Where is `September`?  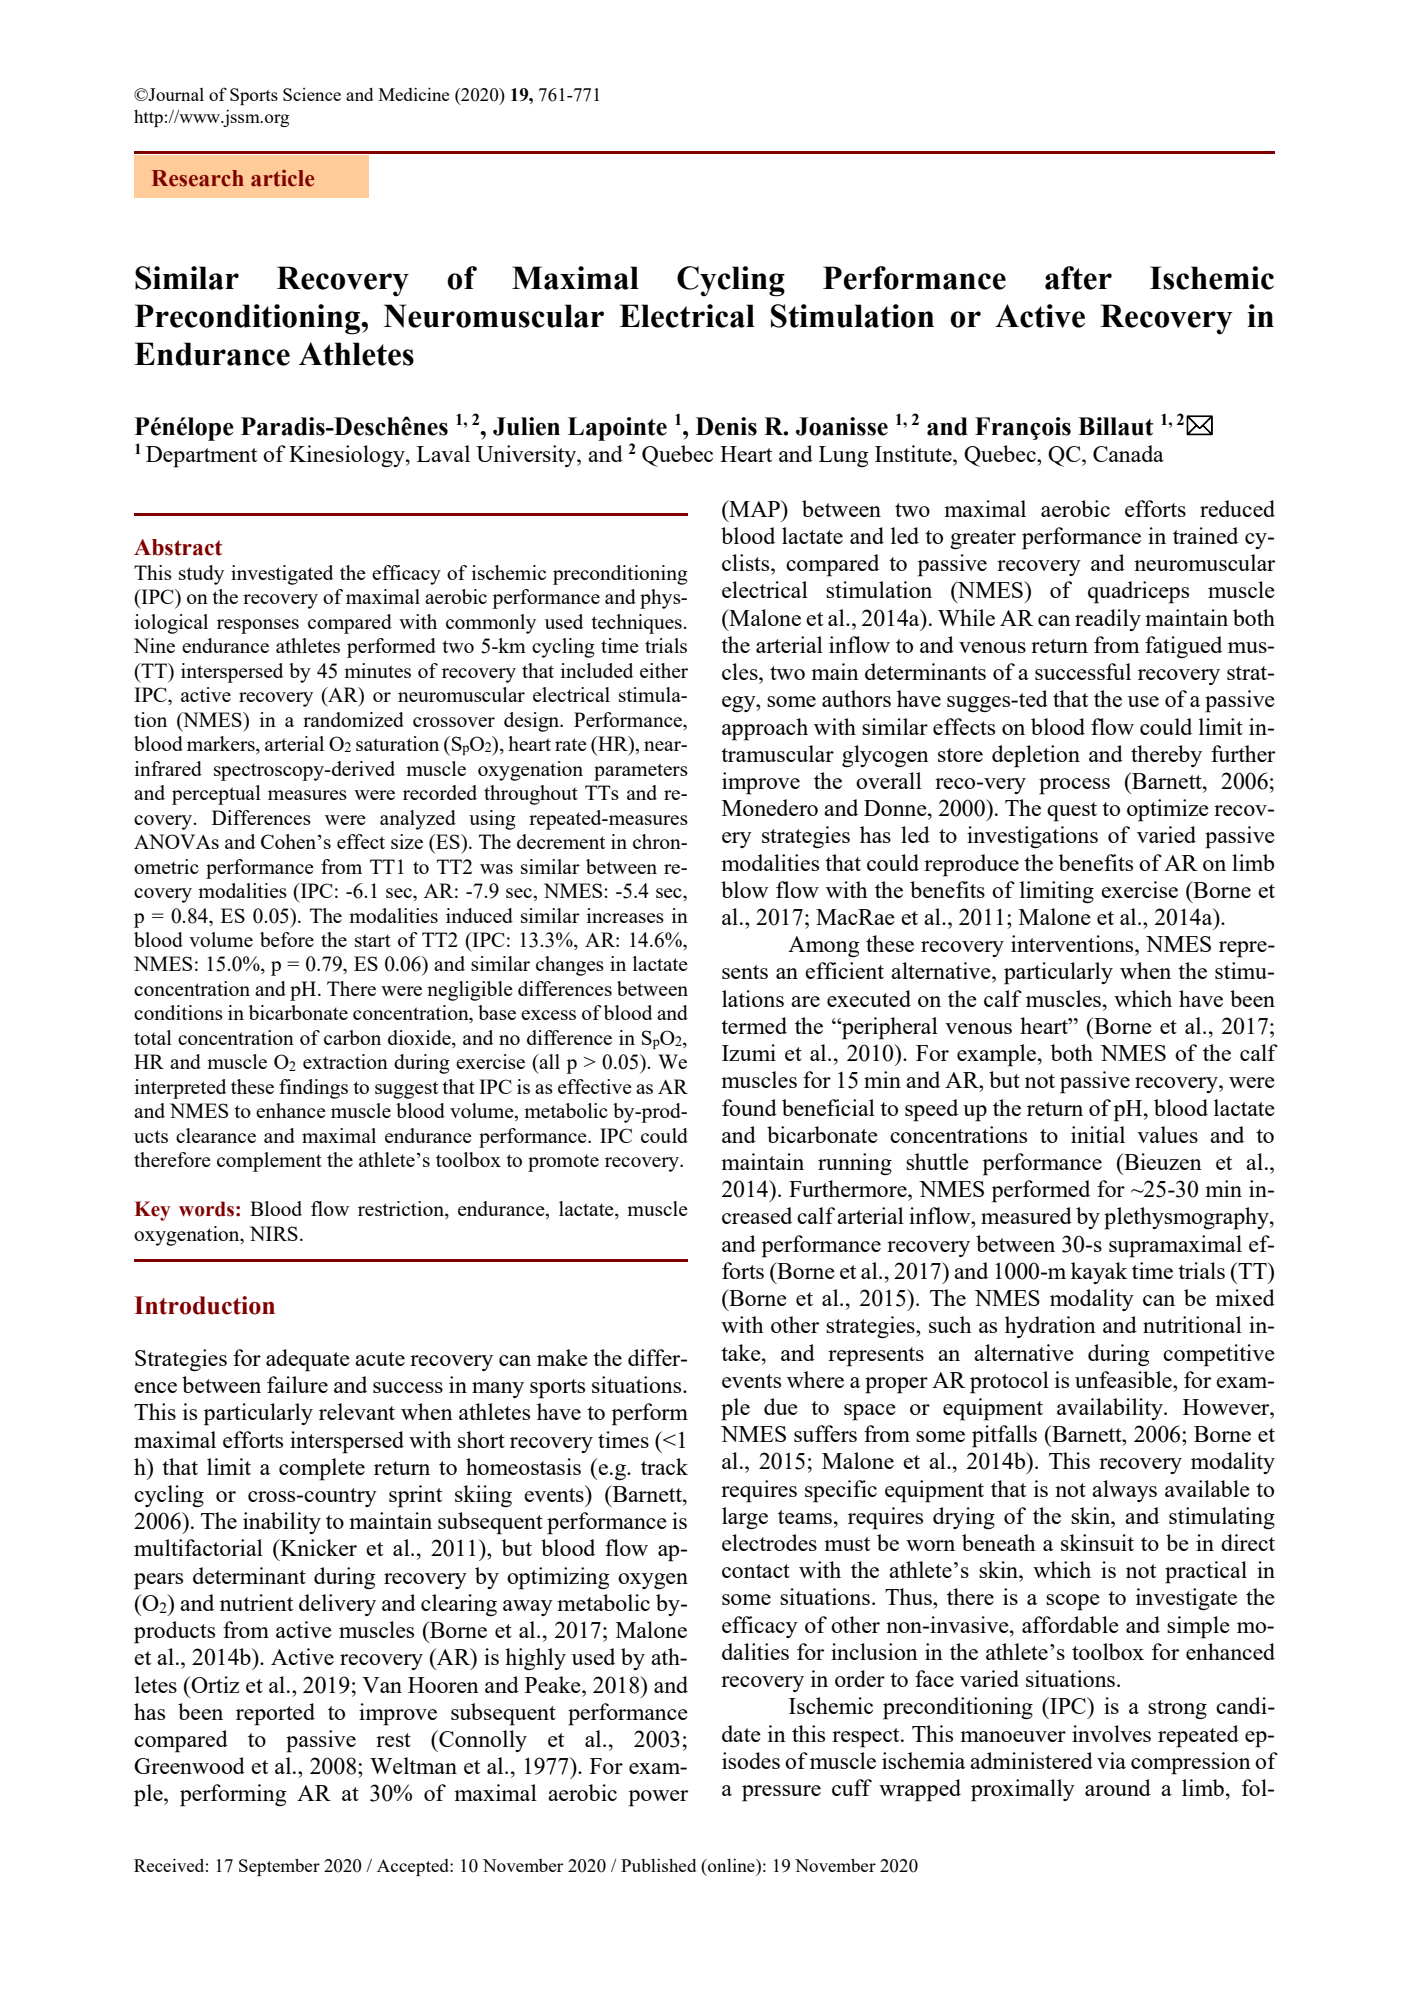 September is located at coordinates (279, 1867).
